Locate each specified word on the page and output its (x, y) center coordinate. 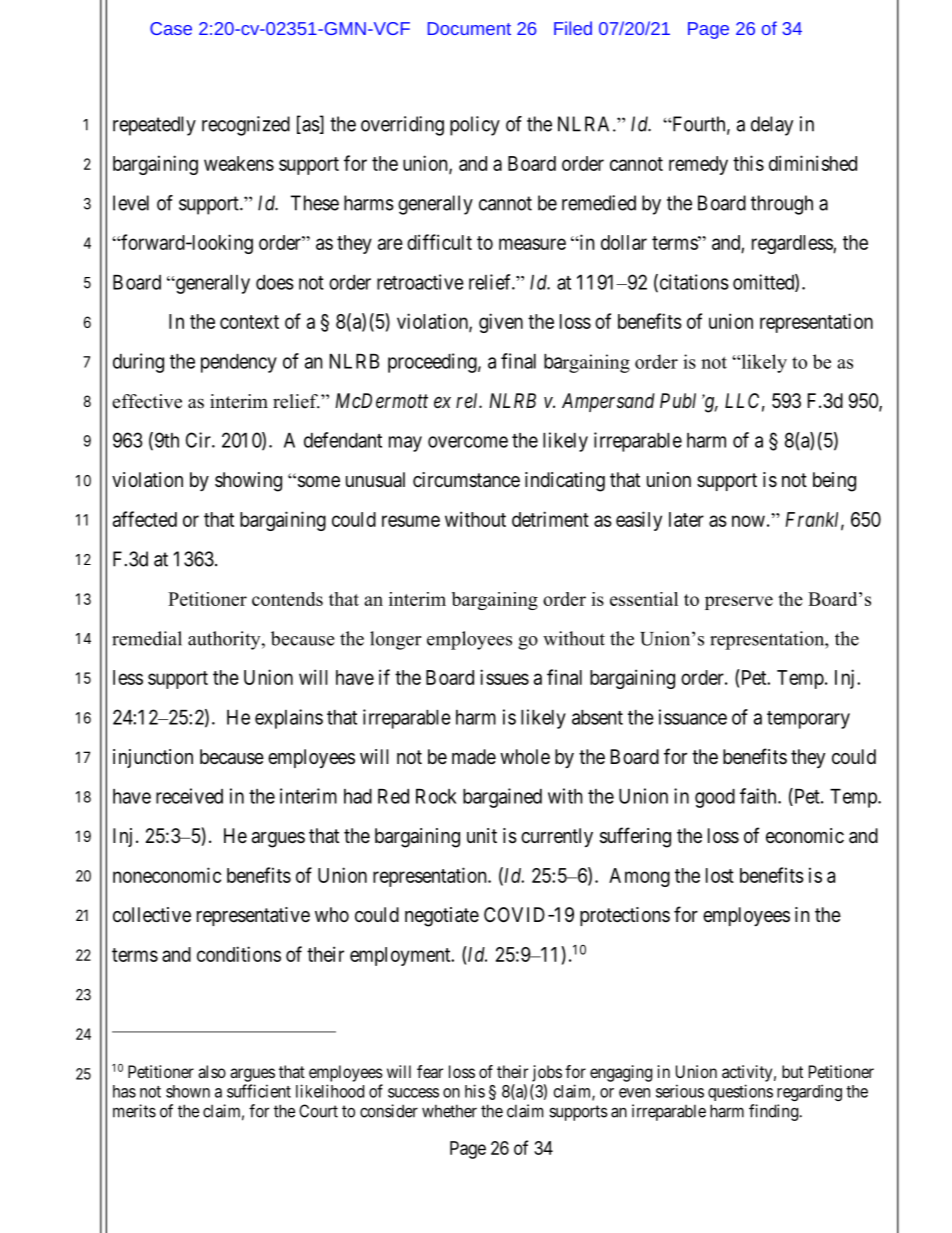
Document (469, 28)
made (474, 757)
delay (772, 126)
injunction (153, 758)
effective (147, 401)
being (834, 482)
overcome (468, 442)
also (212, 1071)
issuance (693, 717)
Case (171, 28)
